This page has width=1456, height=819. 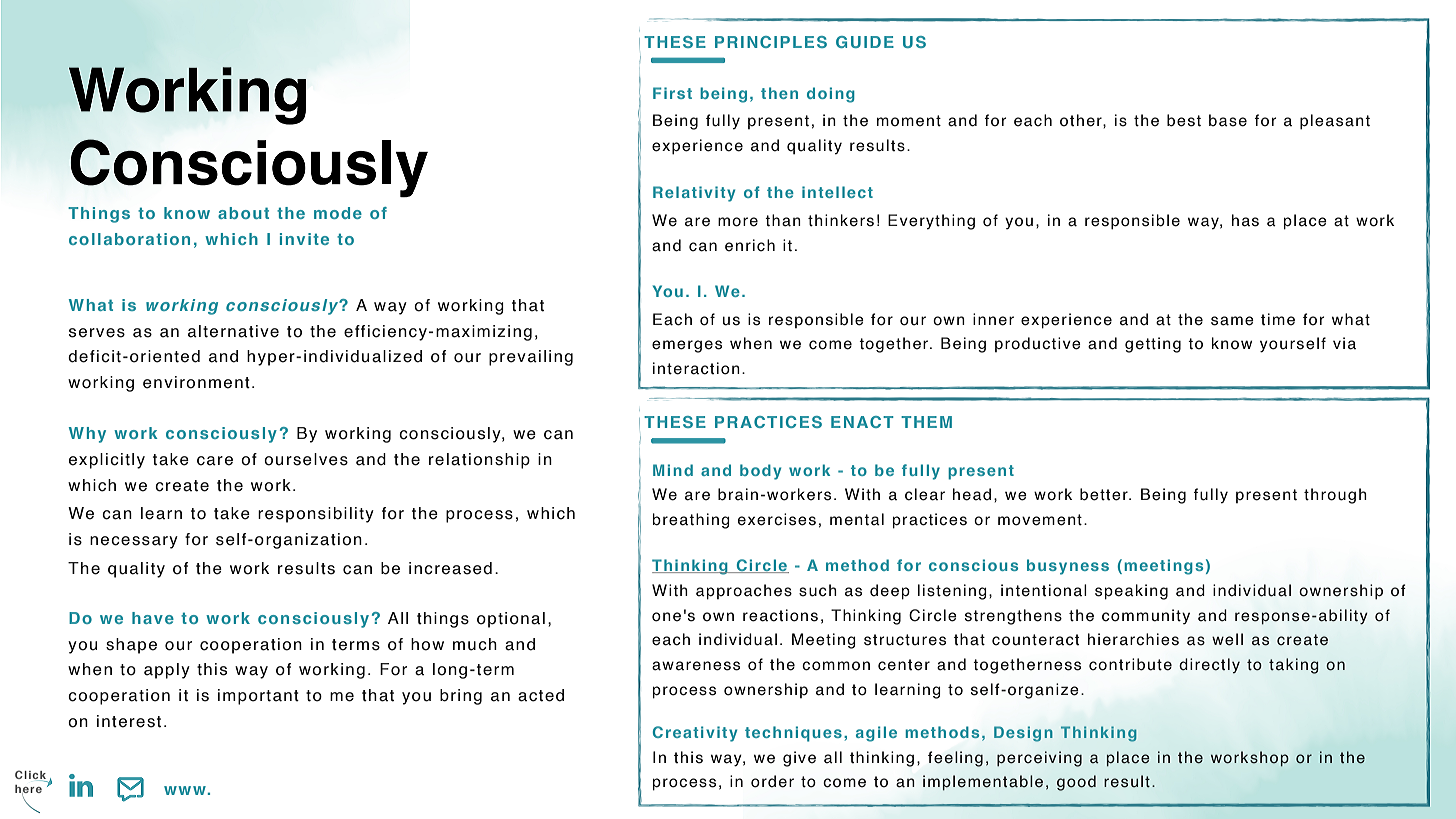 What do you see at coordinates (744, 592) in the page?
I see `approaches` at bounding box center [744, 592].
